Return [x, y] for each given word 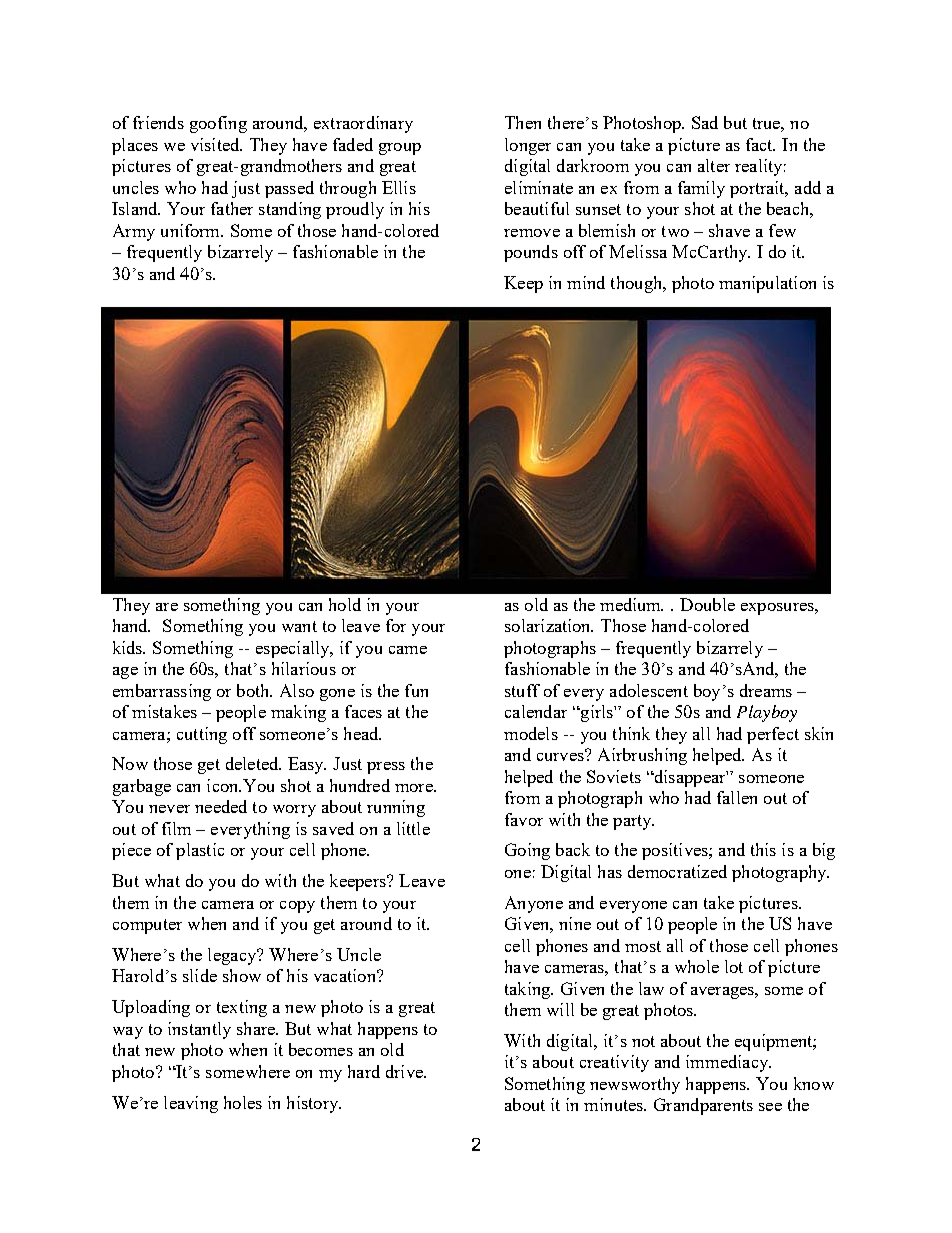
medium [631, 604]
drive [405, 1071]
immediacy [728, 1063]
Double [707, 604]
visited [216, 144]
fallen [737, 797]
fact [760, 144]
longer [528, 146]
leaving [191, 1104]
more [415, 788]
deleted [253, 763]
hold [345, 604]
